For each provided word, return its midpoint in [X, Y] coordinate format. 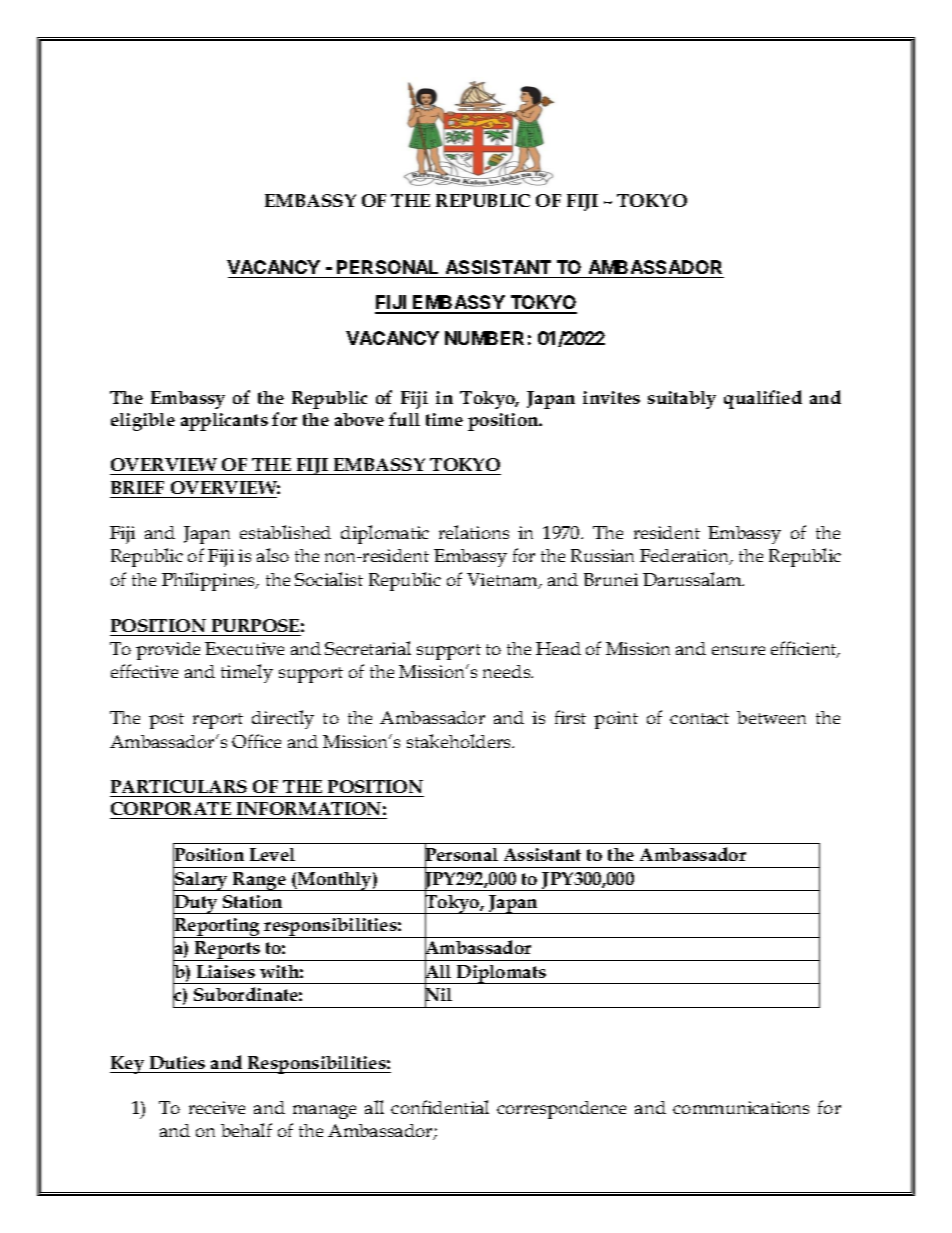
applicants [224, 422]
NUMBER [484, 338]
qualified [763, 399]
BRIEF [137, 487]
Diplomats [502, 974]
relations [474, 532]
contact [699, 718]
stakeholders [460, 741]
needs [508, 671]
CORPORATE [171, 810]
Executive [244, 648]
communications [741, 1107]
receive [217, 1107]
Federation [686, 557]
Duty [196, 904]
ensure [738, 650]
